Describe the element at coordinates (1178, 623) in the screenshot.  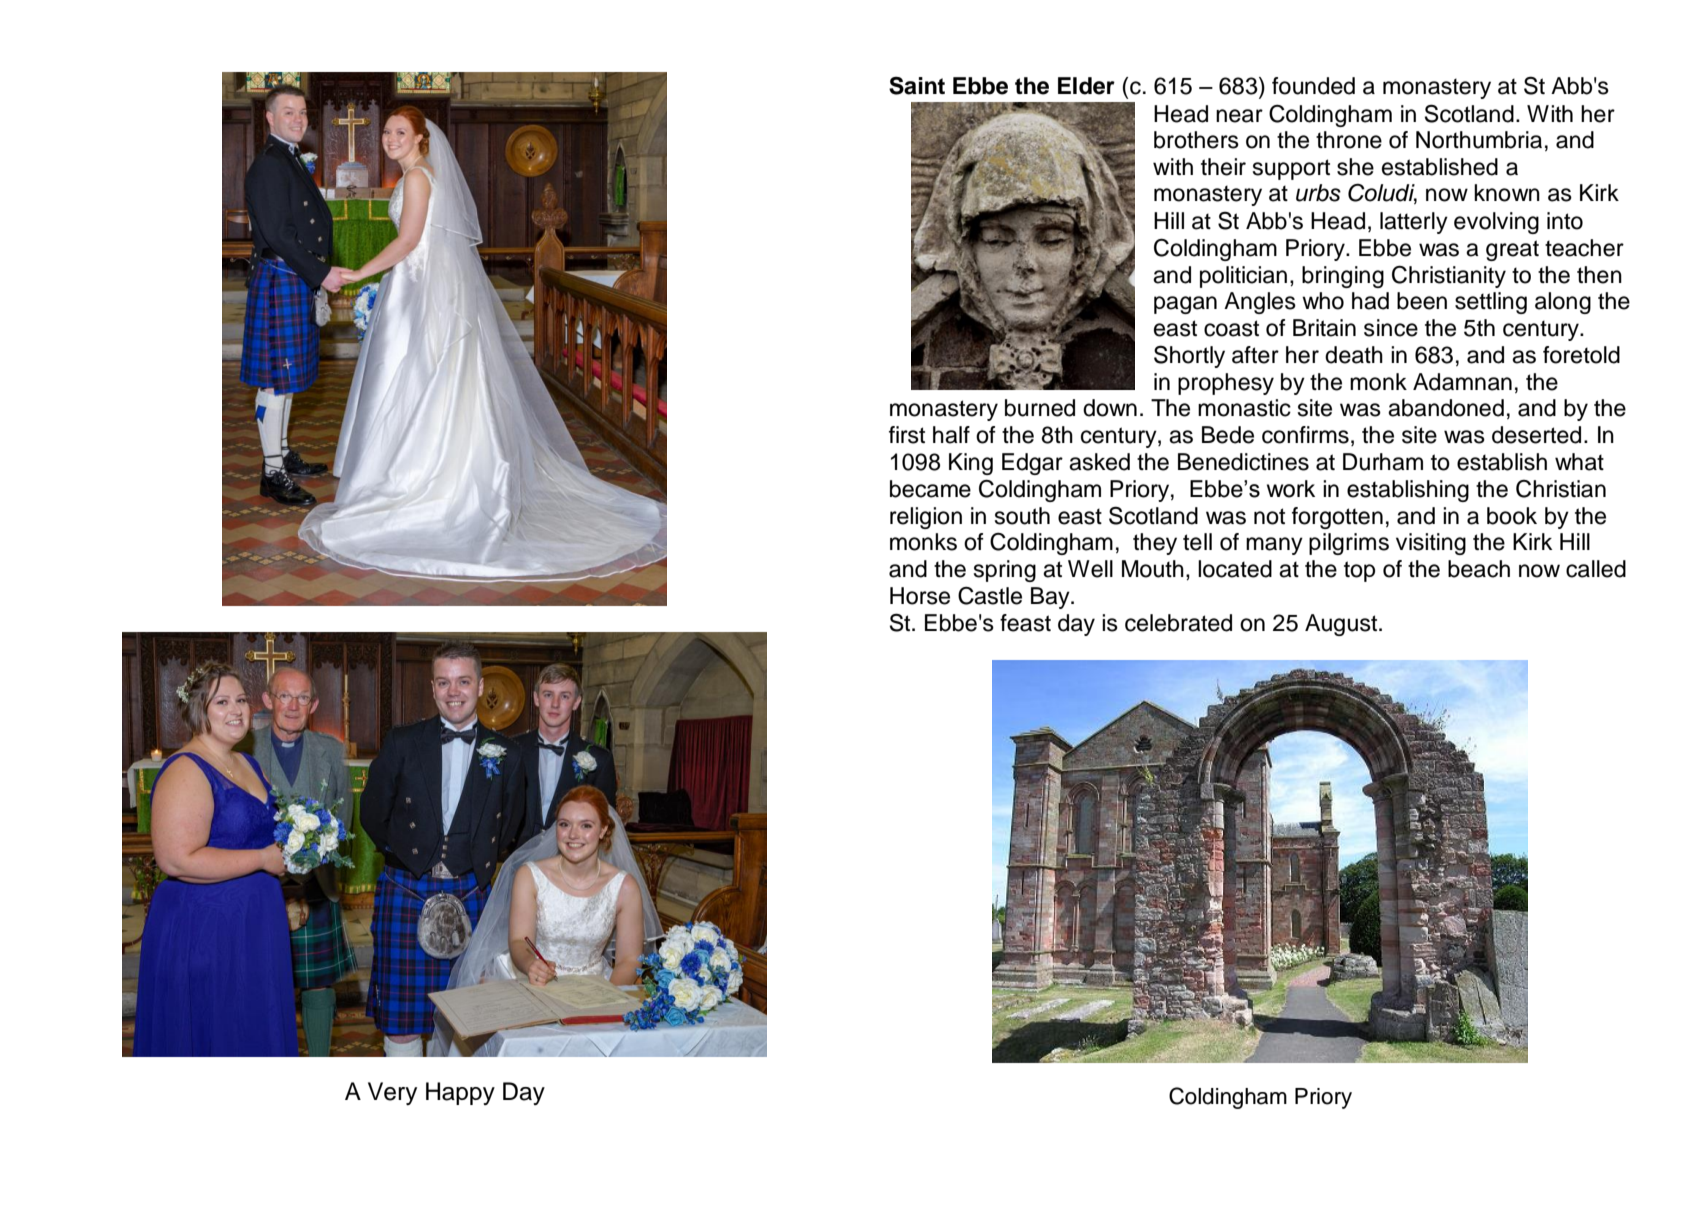
I see `celebrated` at that location.
